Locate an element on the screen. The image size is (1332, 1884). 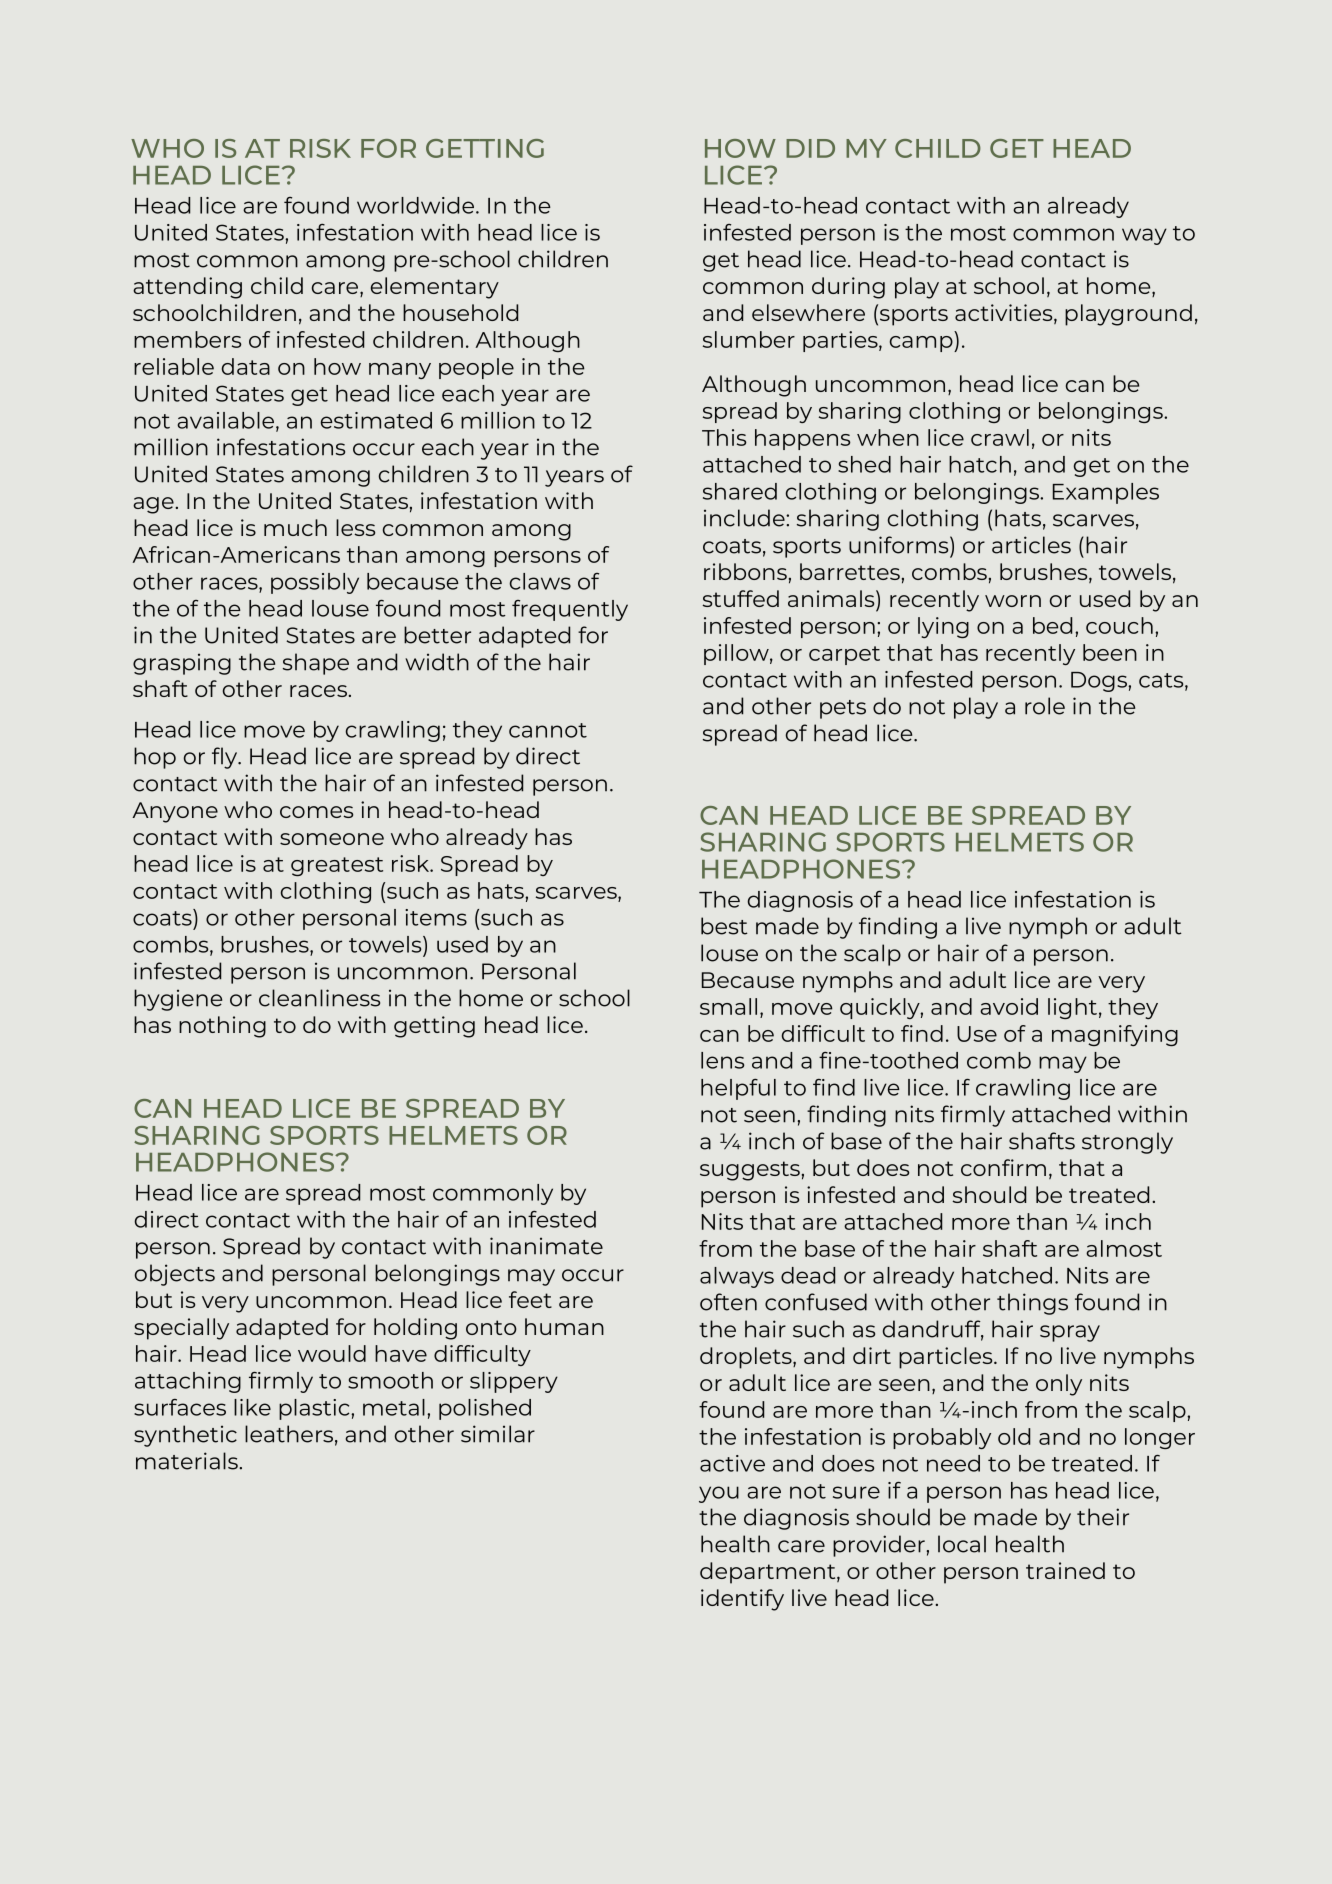
confirm is located at coordinates (1003, 1167).
